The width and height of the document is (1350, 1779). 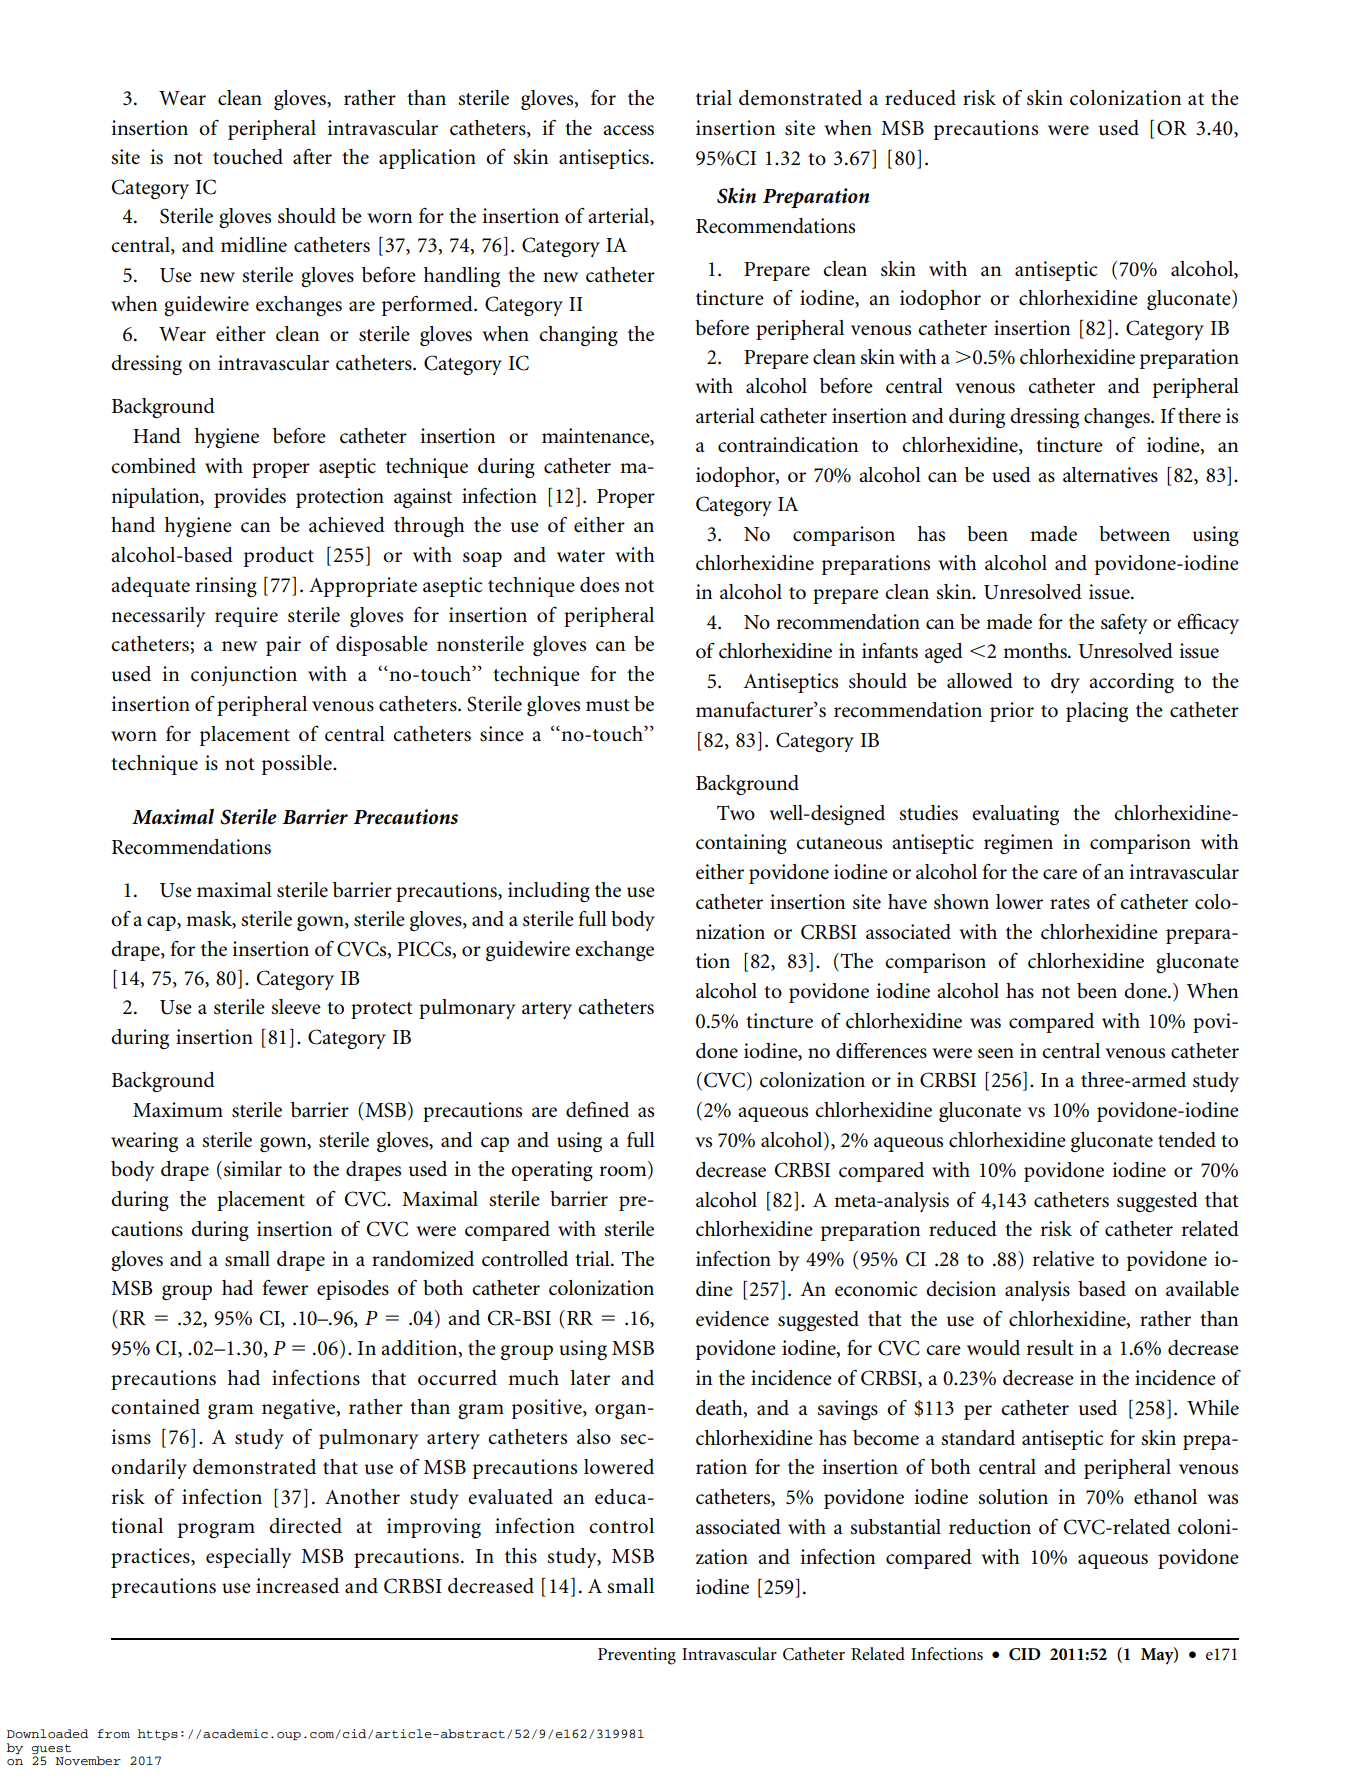 What do you see at coordinates (114, 1733) in the document?
I see `from` at bounding box center [114, 1733].
